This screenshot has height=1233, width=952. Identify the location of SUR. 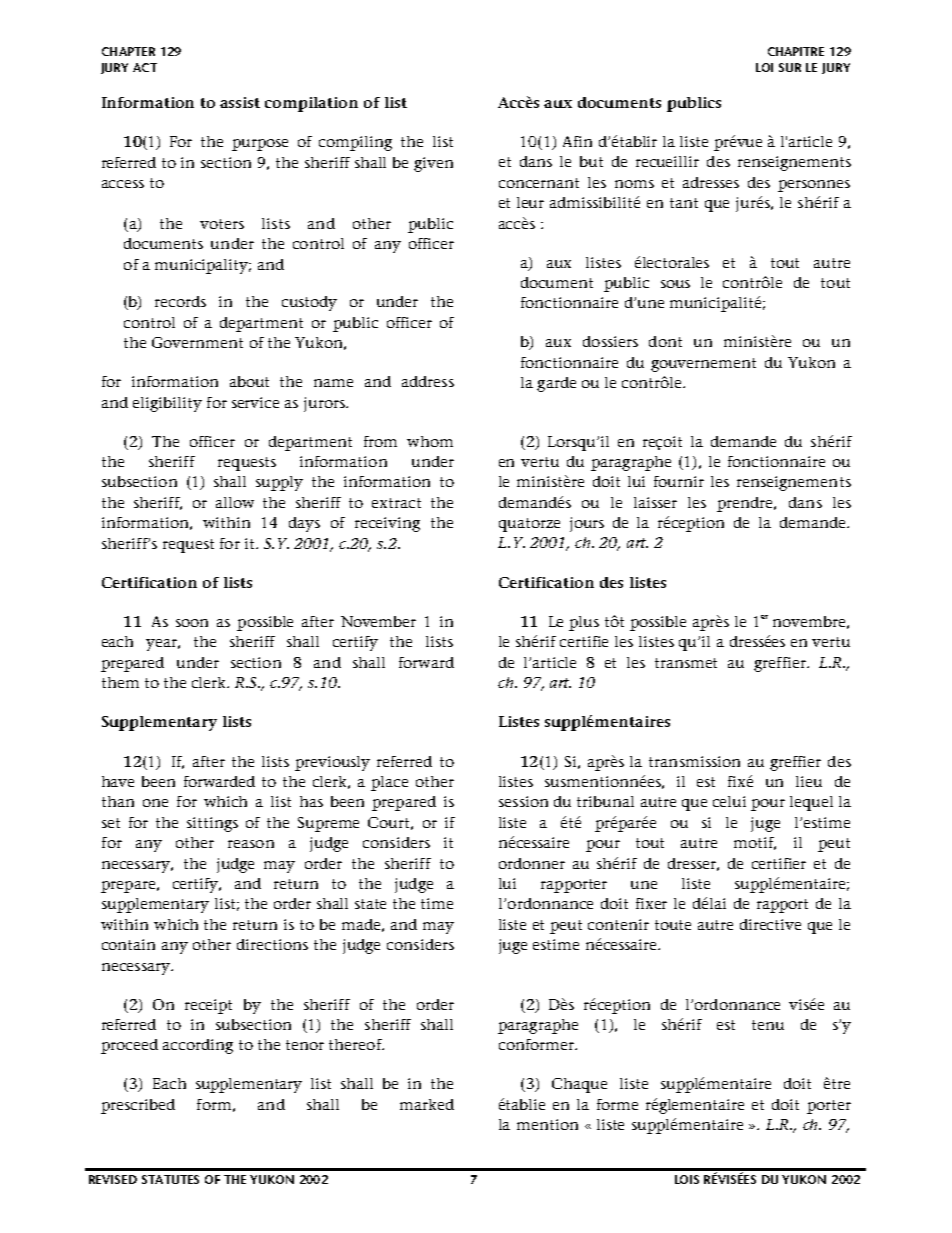
(790, 67).
